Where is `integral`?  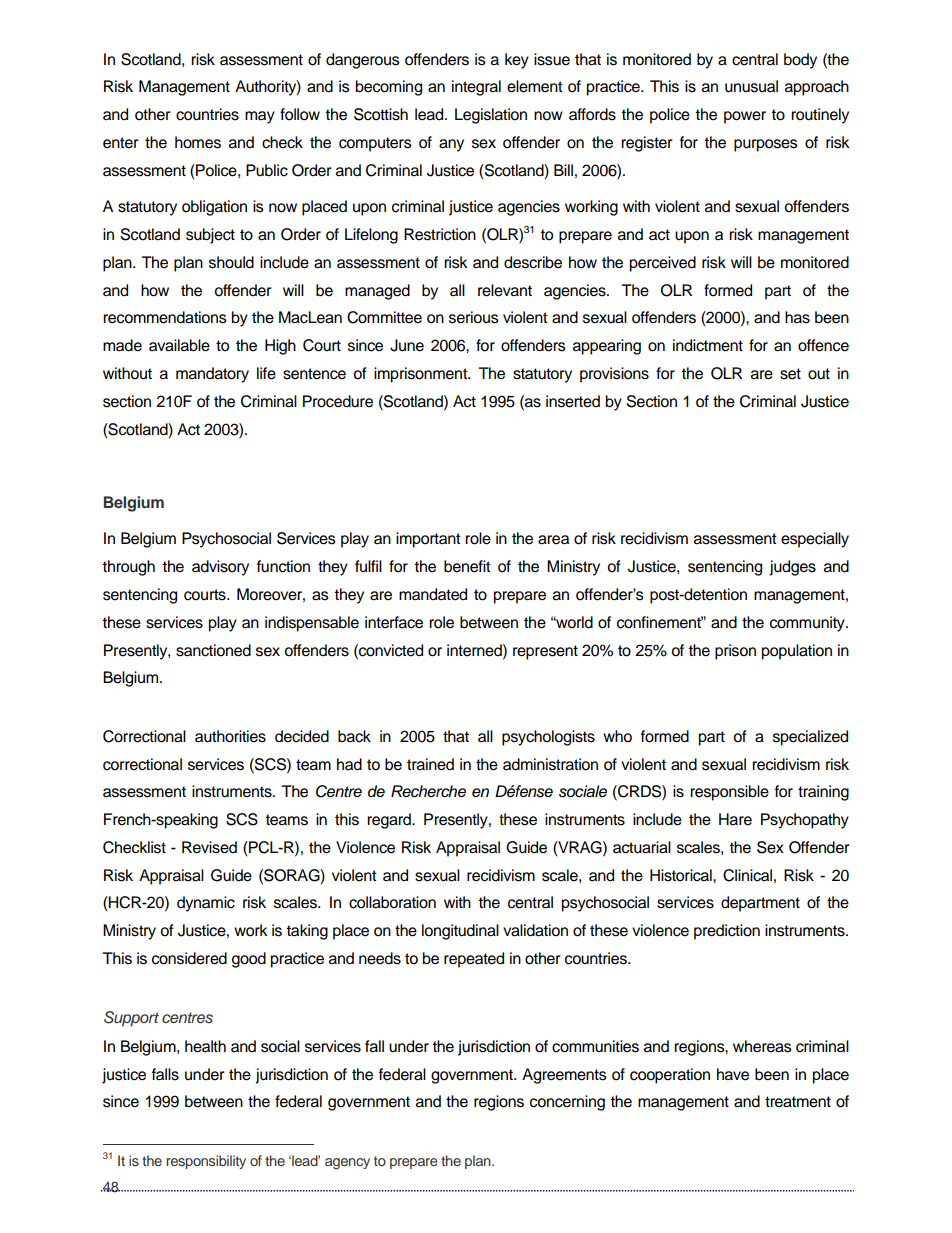 integral is located at coordinates (476, 88).
